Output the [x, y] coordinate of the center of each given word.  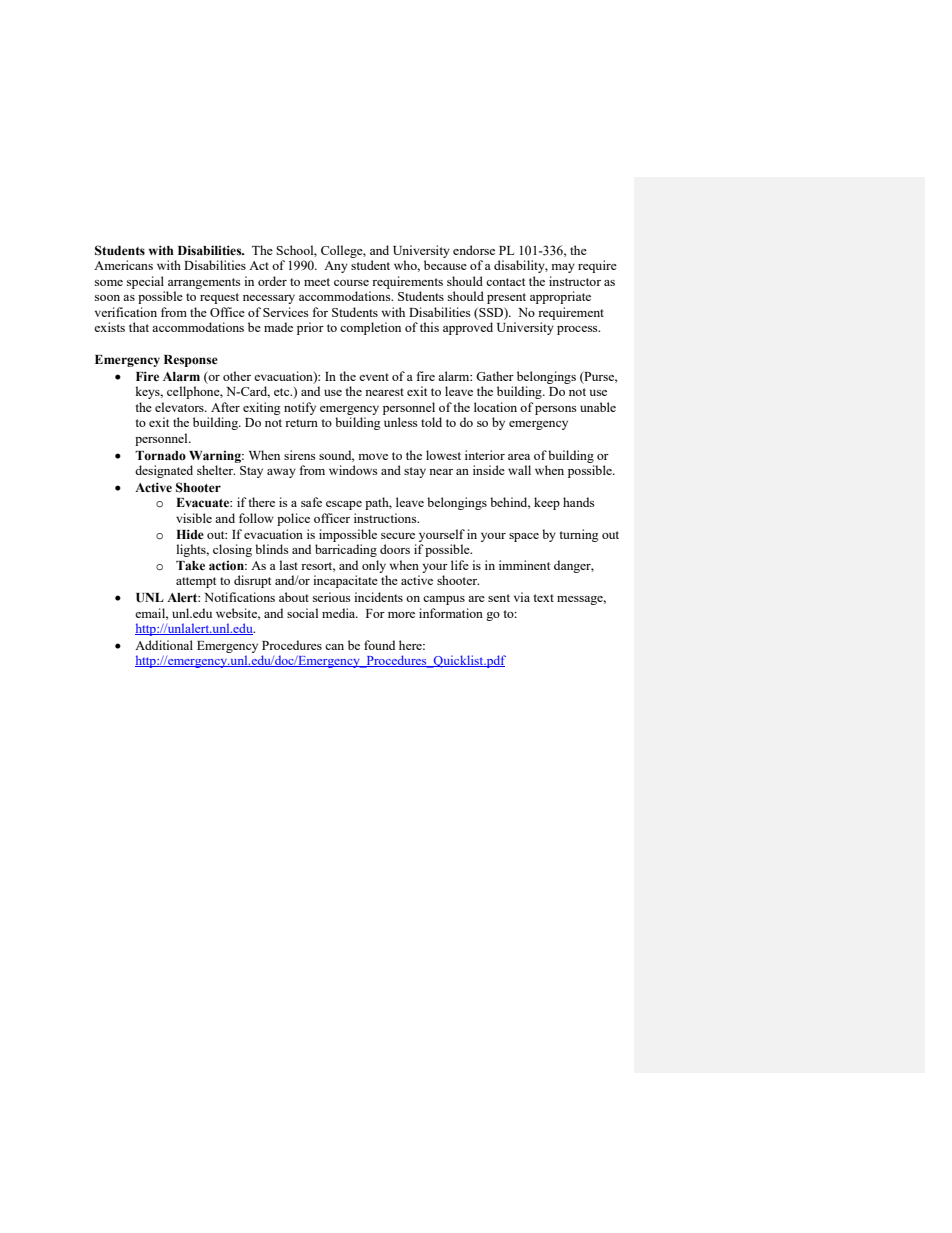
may [563, 268]
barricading [346, 550]
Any [336, 267]
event [374, 377]
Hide [190, 534]
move [373, 457]
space [524, 537]
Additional [164, 645]
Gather [495, 376]
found [379, 645]
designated [164, 471]
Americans [123, 265]
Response [191, 361]
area [519, 457]
